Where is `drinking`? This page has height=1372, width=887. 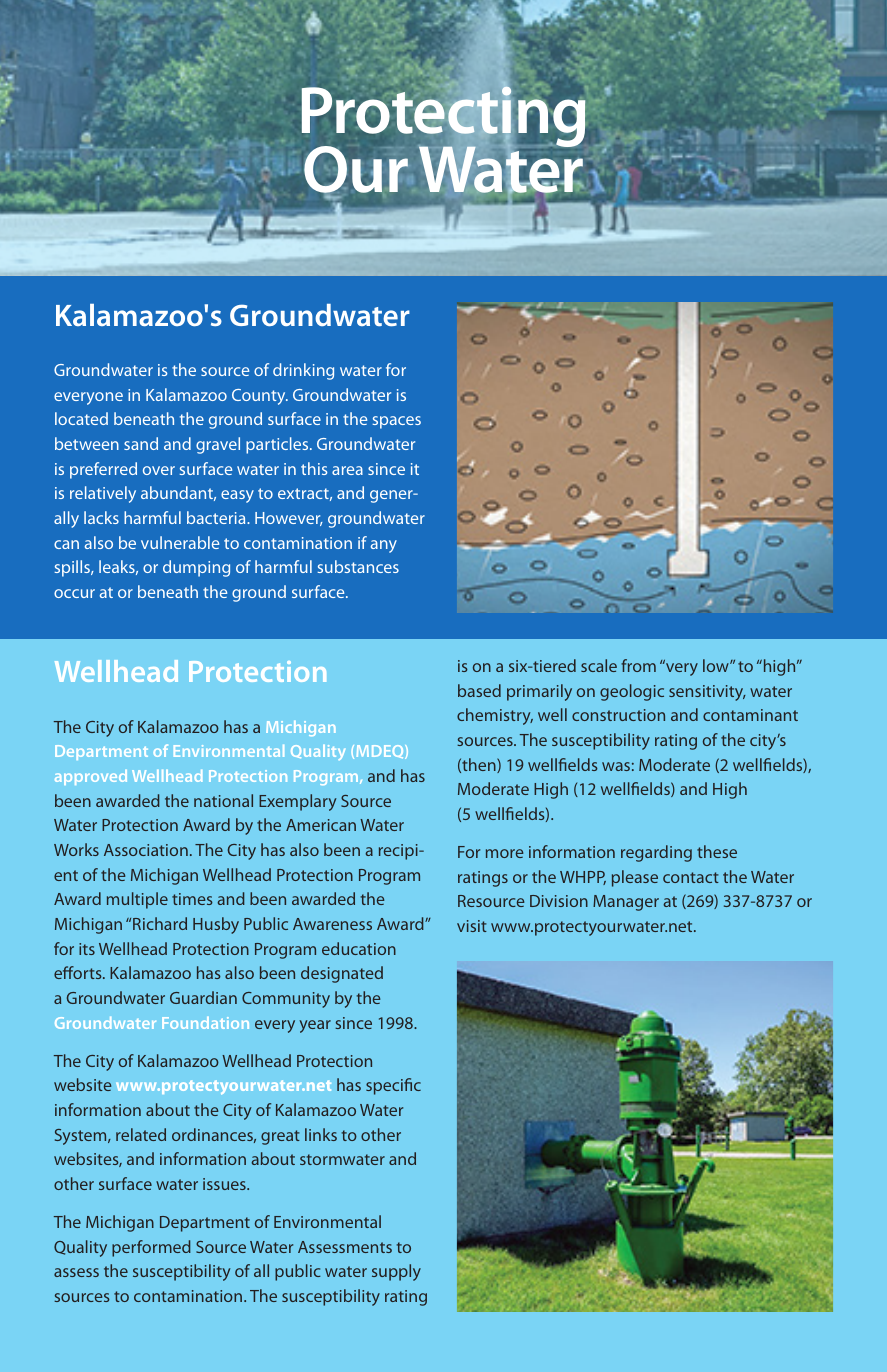 drinking is located at coordinates (303, 371).
